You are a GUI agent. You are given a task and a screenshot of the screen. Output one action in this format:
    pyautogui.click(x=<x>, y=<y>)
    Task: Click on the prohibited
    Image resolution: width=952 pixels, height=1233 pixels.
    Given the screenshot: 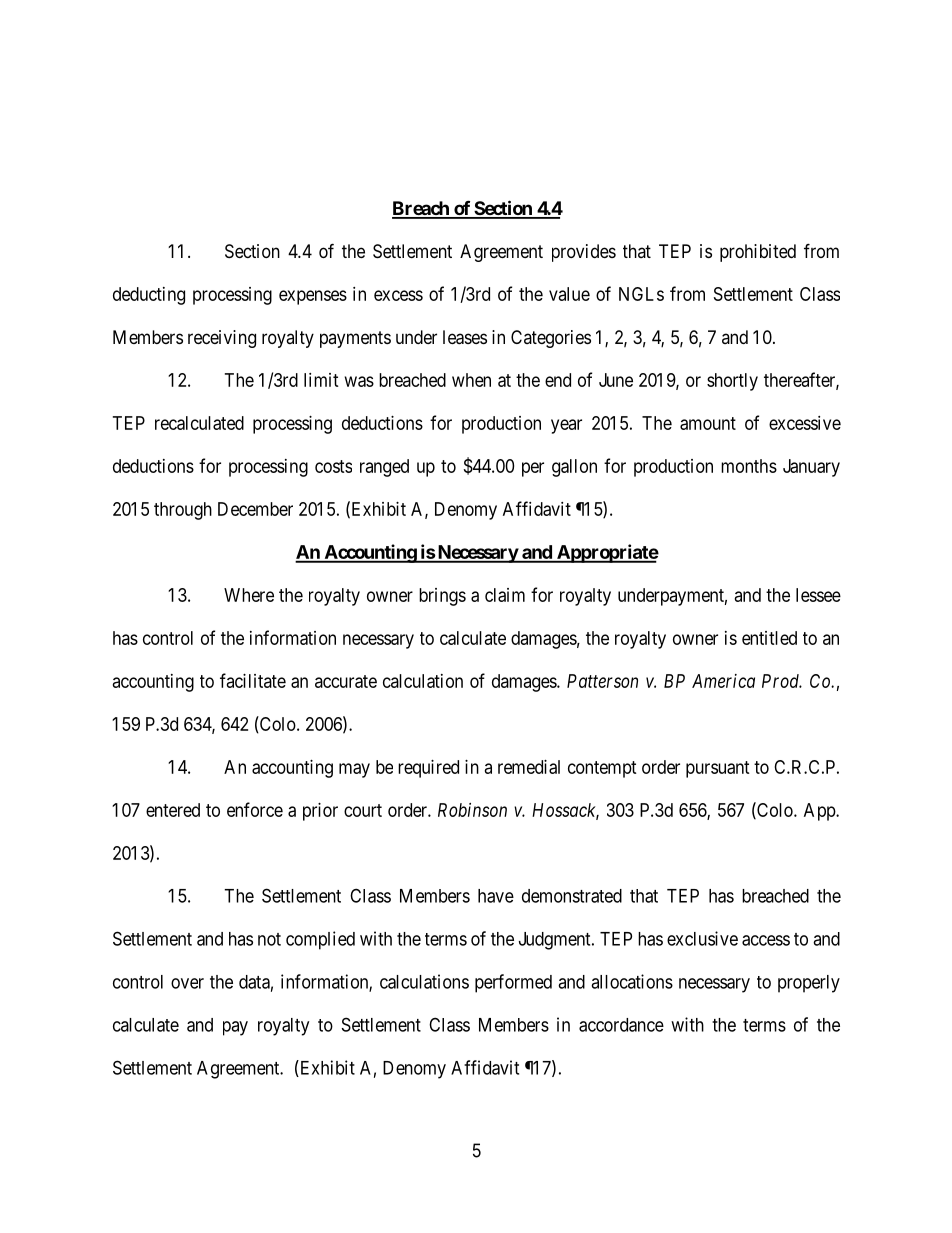 What is the action you would take?
    pyautogui.click(x=758, y=253)
